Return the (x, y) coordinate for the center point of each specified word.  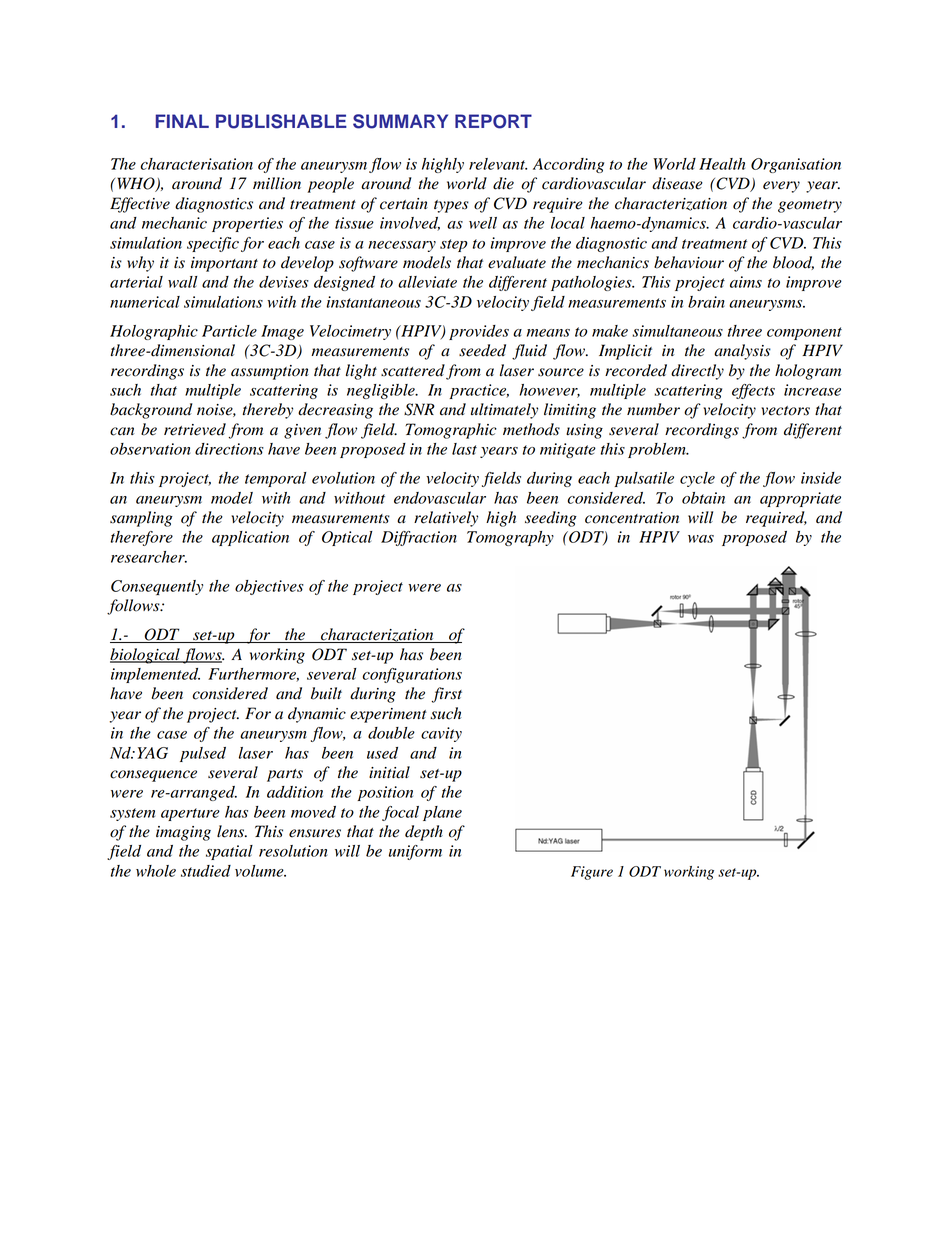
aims (746, 282)
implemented (155, 675)
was (701, 539)
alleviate (427, 282)
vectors (785, 411)
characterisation (197, 164)
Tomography (510, 538)
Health (722, 164)
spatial (229, 852)
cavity (441, 734)
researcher (149, 557)
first (447, 695)
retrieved (195, 429)
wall (182, 282)
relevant (498, 164)
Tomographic (451, 431)
